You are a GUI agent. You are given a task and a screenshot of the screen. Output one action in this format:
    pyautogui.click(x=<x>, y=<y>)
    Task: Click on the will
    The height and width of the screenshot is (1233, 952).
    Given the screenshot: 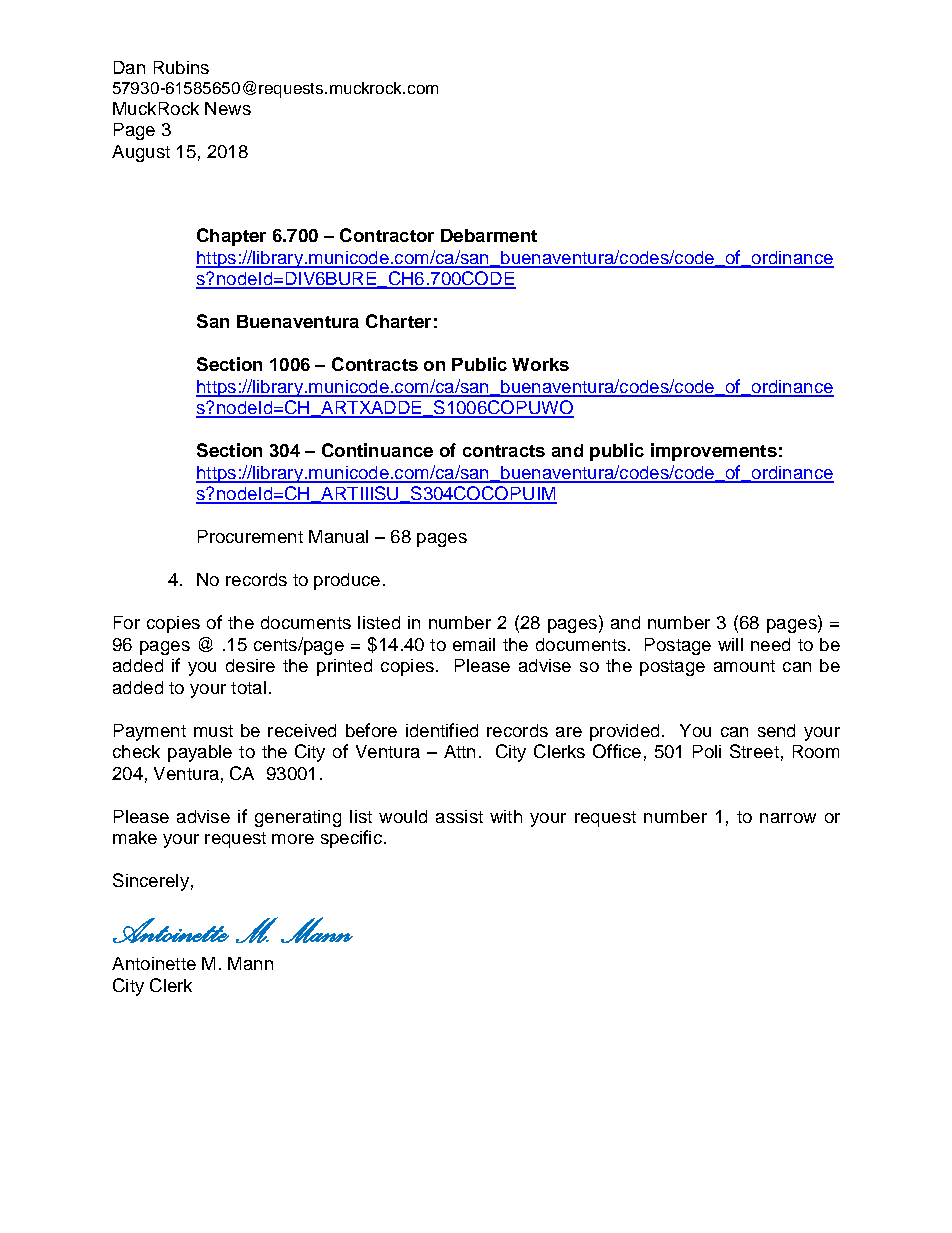 What is the action you would take?
    pyautogui.click(x=730, y=644)
